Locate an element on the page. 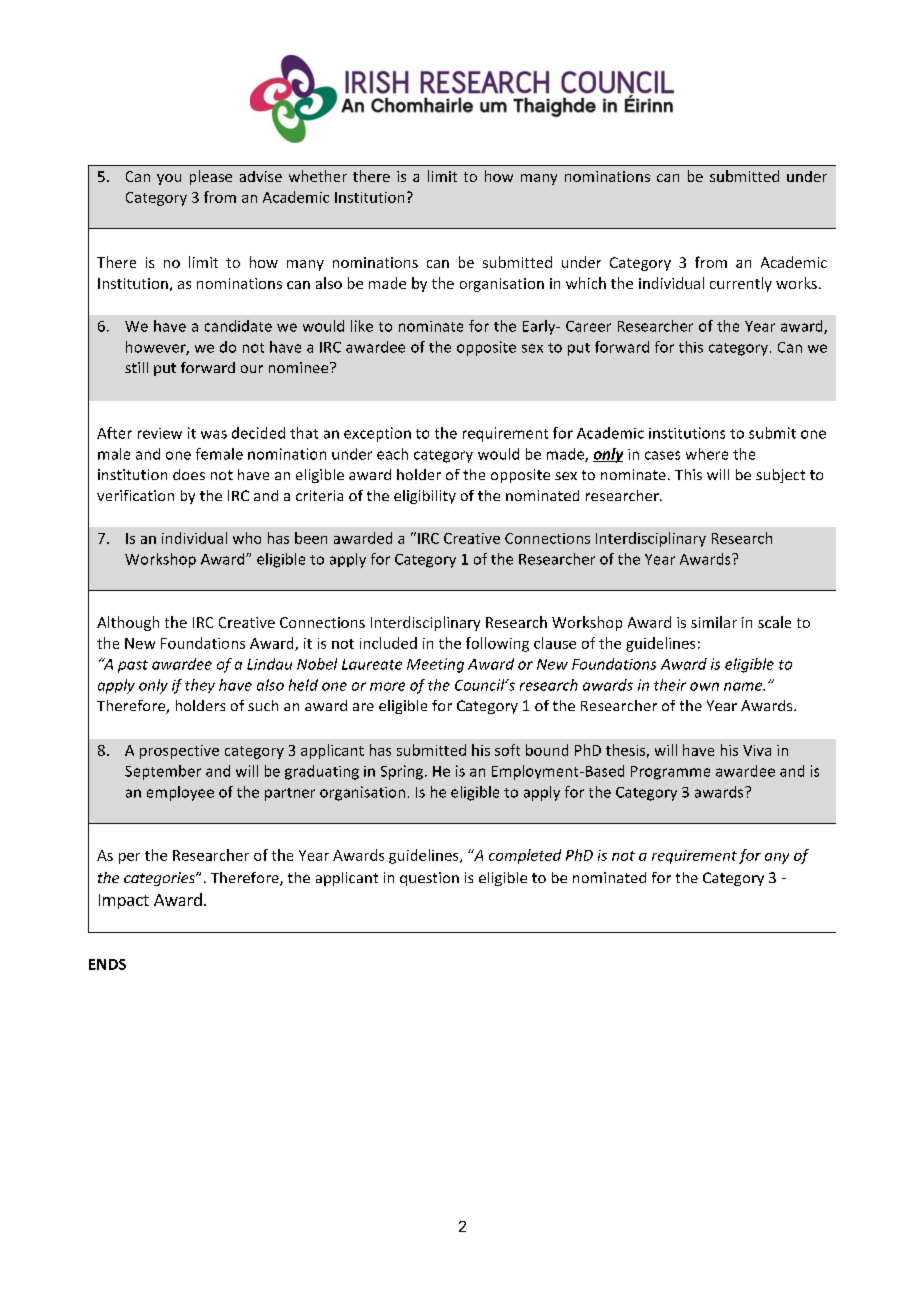  currently is located at coordinates (741, 284).
